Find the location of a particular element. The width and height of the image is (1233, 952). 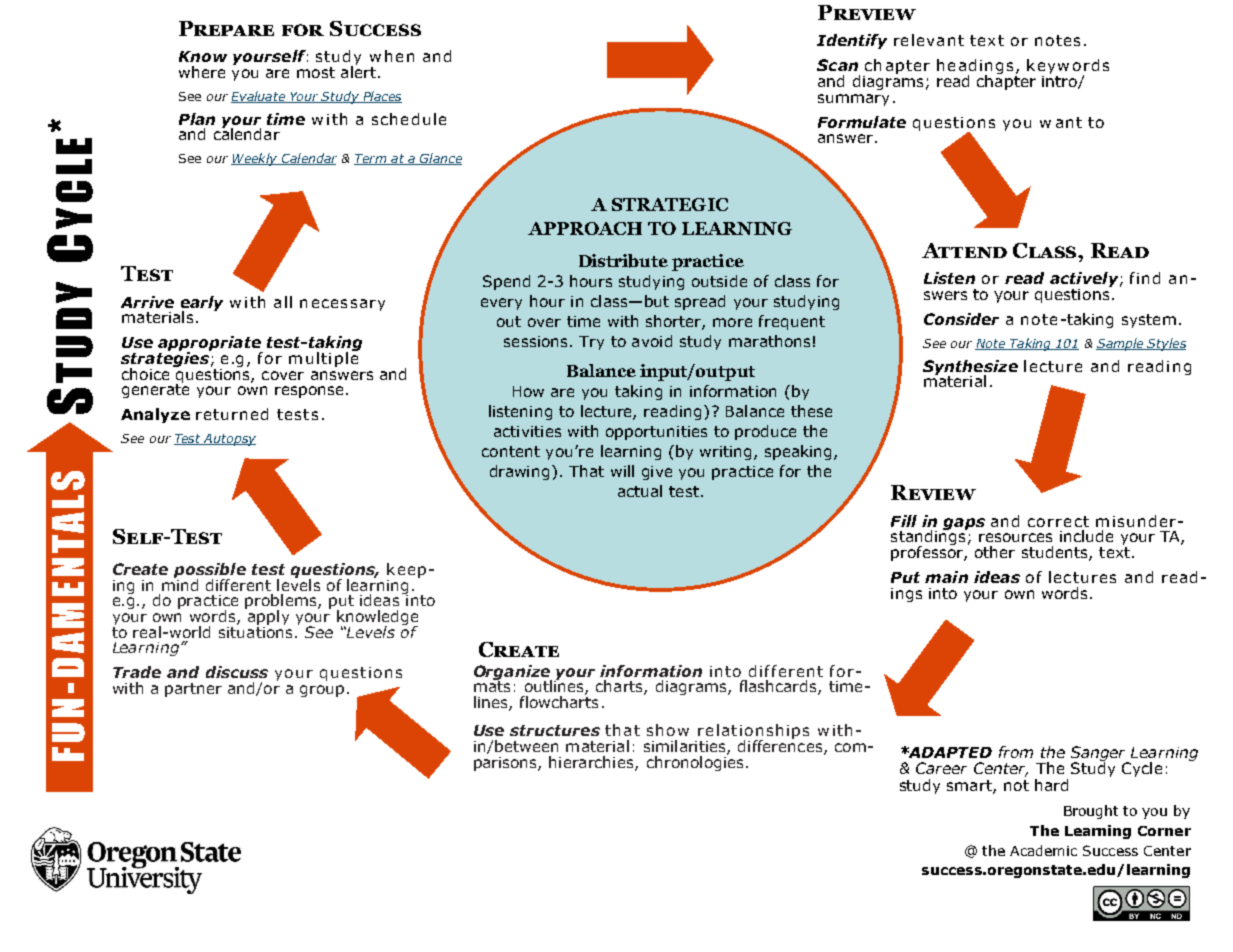

Consider is located at coordinates (961, 319).
